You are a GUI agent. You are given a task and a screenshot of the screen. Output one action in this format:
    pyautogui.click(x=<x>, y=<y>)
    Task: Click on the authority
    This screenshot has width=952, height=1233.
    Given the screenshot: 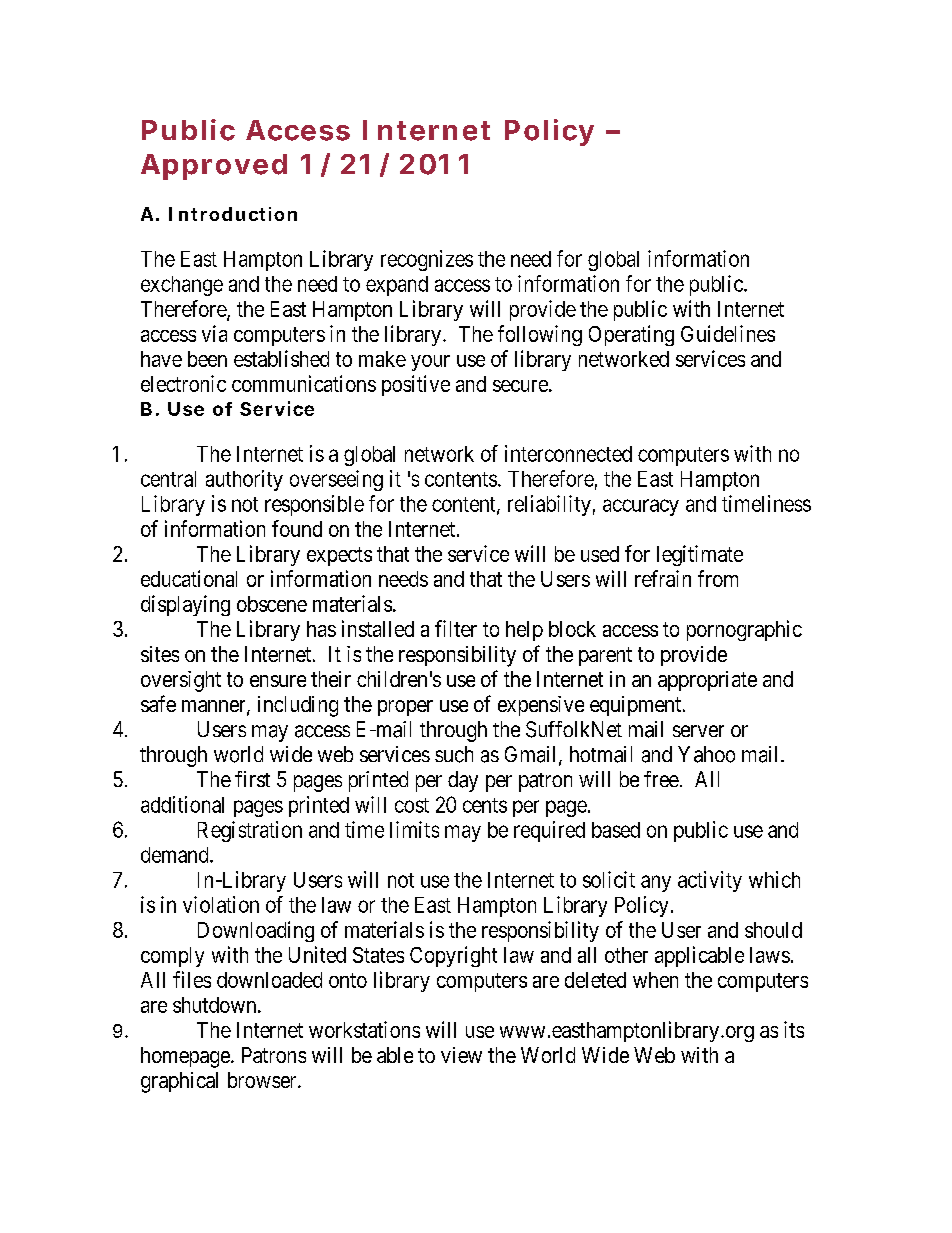 What is the action you would take?
    pyautogui.click(x=244, y=480)
